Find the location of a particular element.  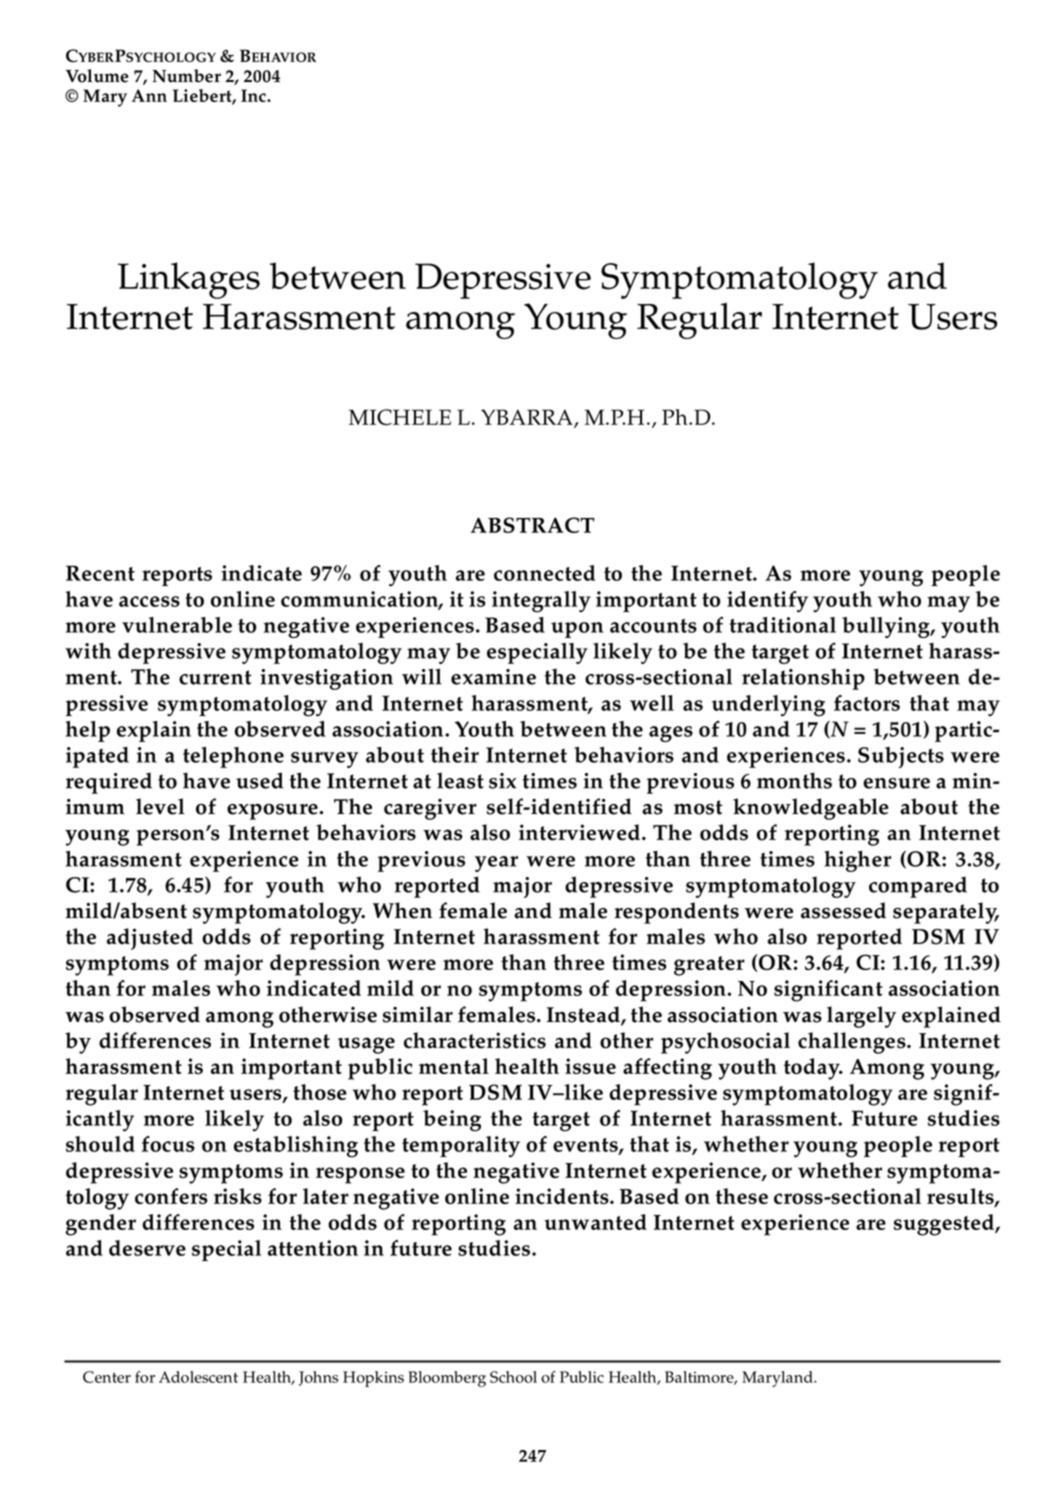

ABSTRACT is located at coordinates (533, 525).
